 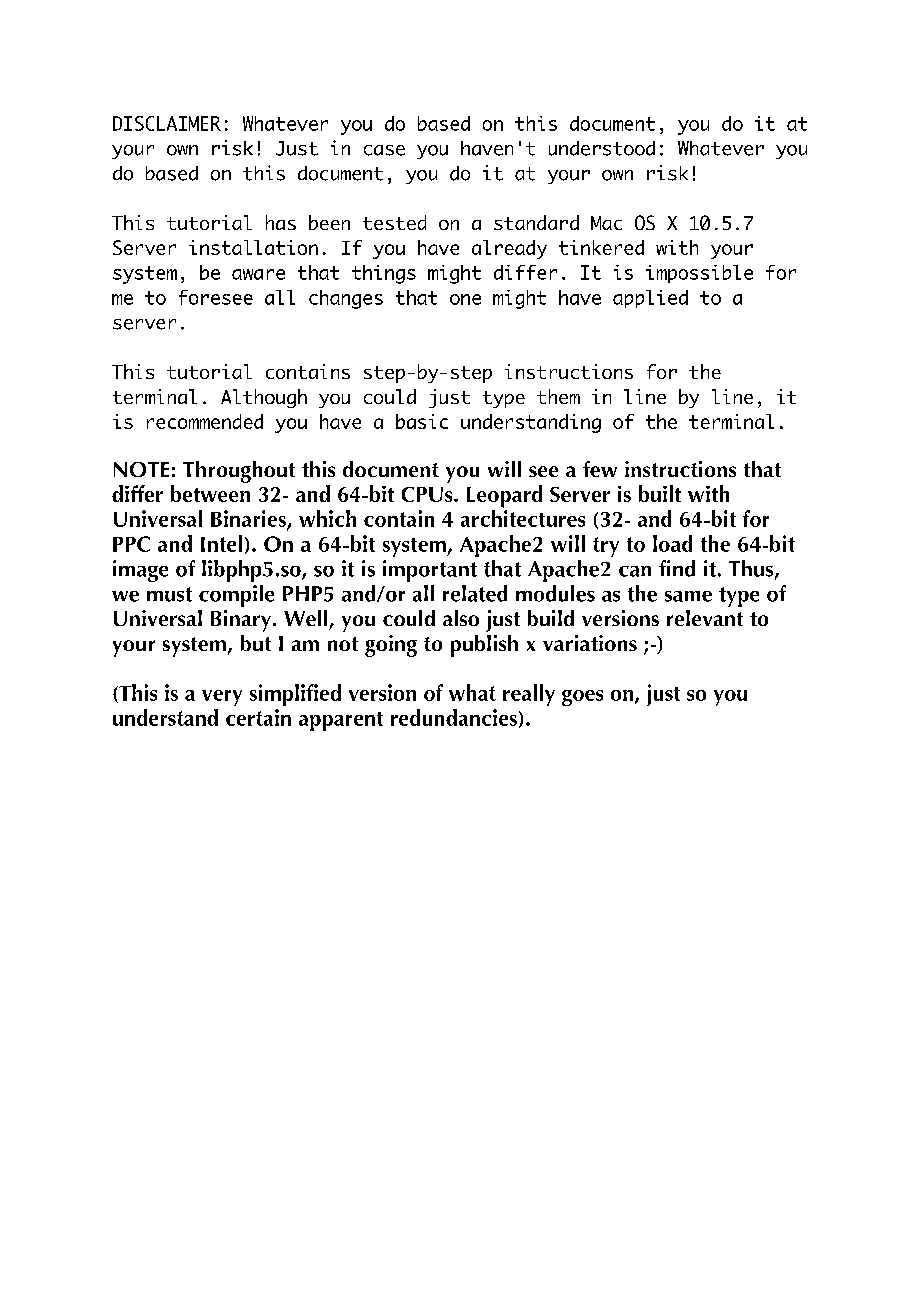 What do you see at coordinates (600, 469) in the image?
I see `few` at bounding box center [600, 469].
